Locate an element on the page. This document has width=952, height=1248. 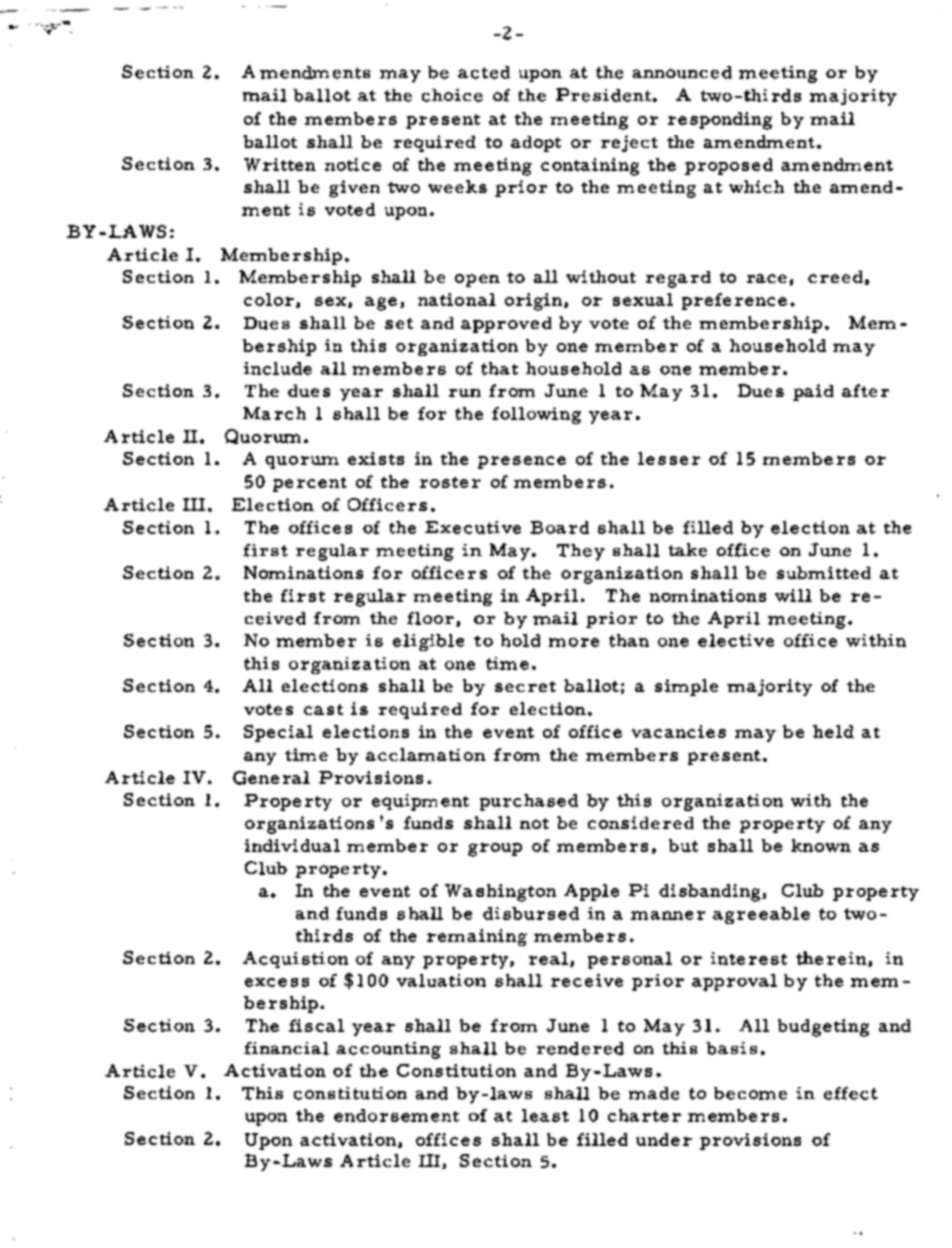
President is located at coordinates (603, 95).
